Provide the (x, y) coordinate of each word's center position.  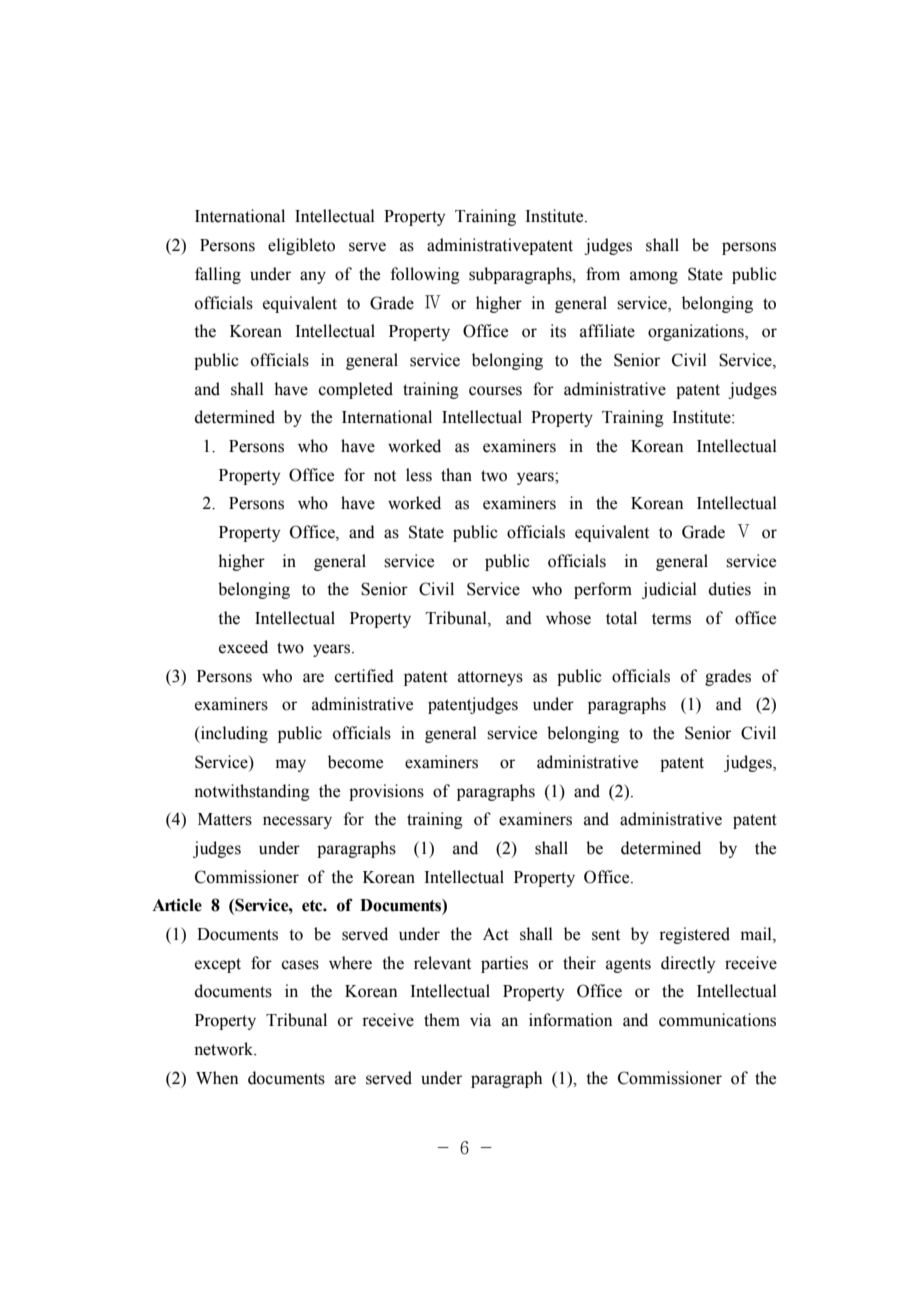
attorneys (490, 678)
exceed (243, 647)
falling (218, 275)
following (425, 275)
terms (671, 619)
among (654, 277)
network (225, 1049)
